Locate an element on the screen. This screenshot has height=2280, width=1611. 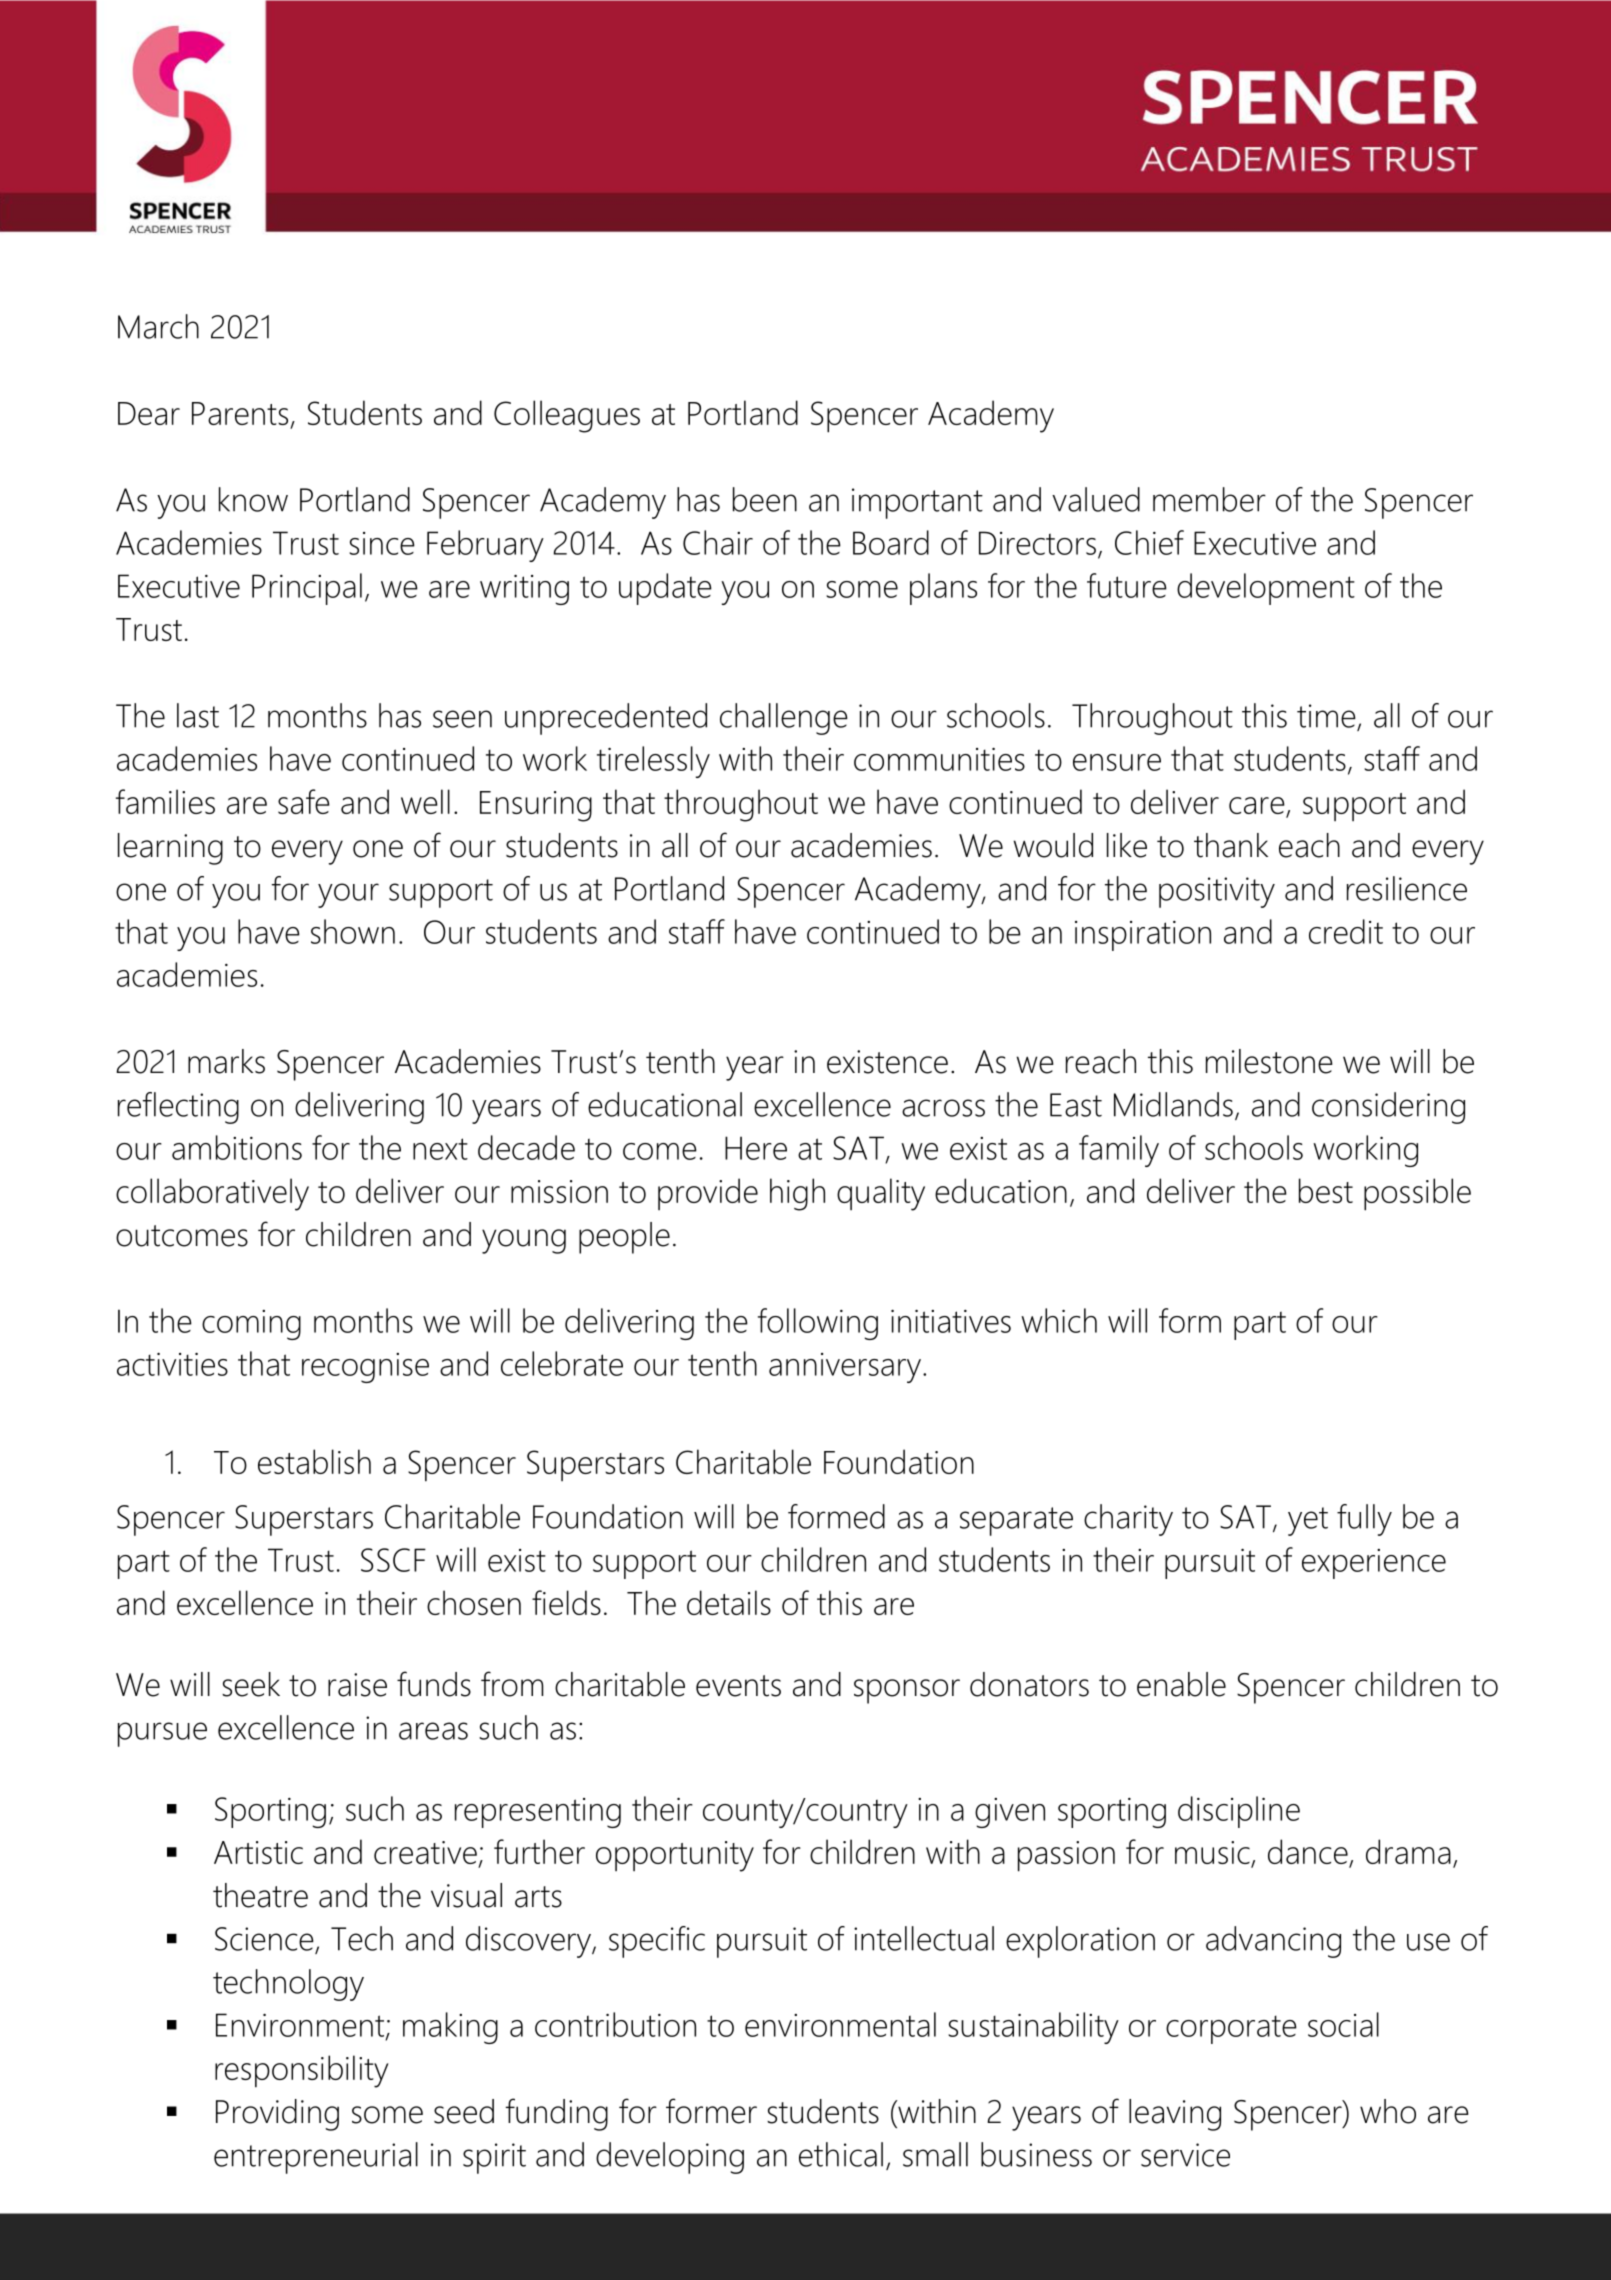
details is located at coordinates (729, 1602).
